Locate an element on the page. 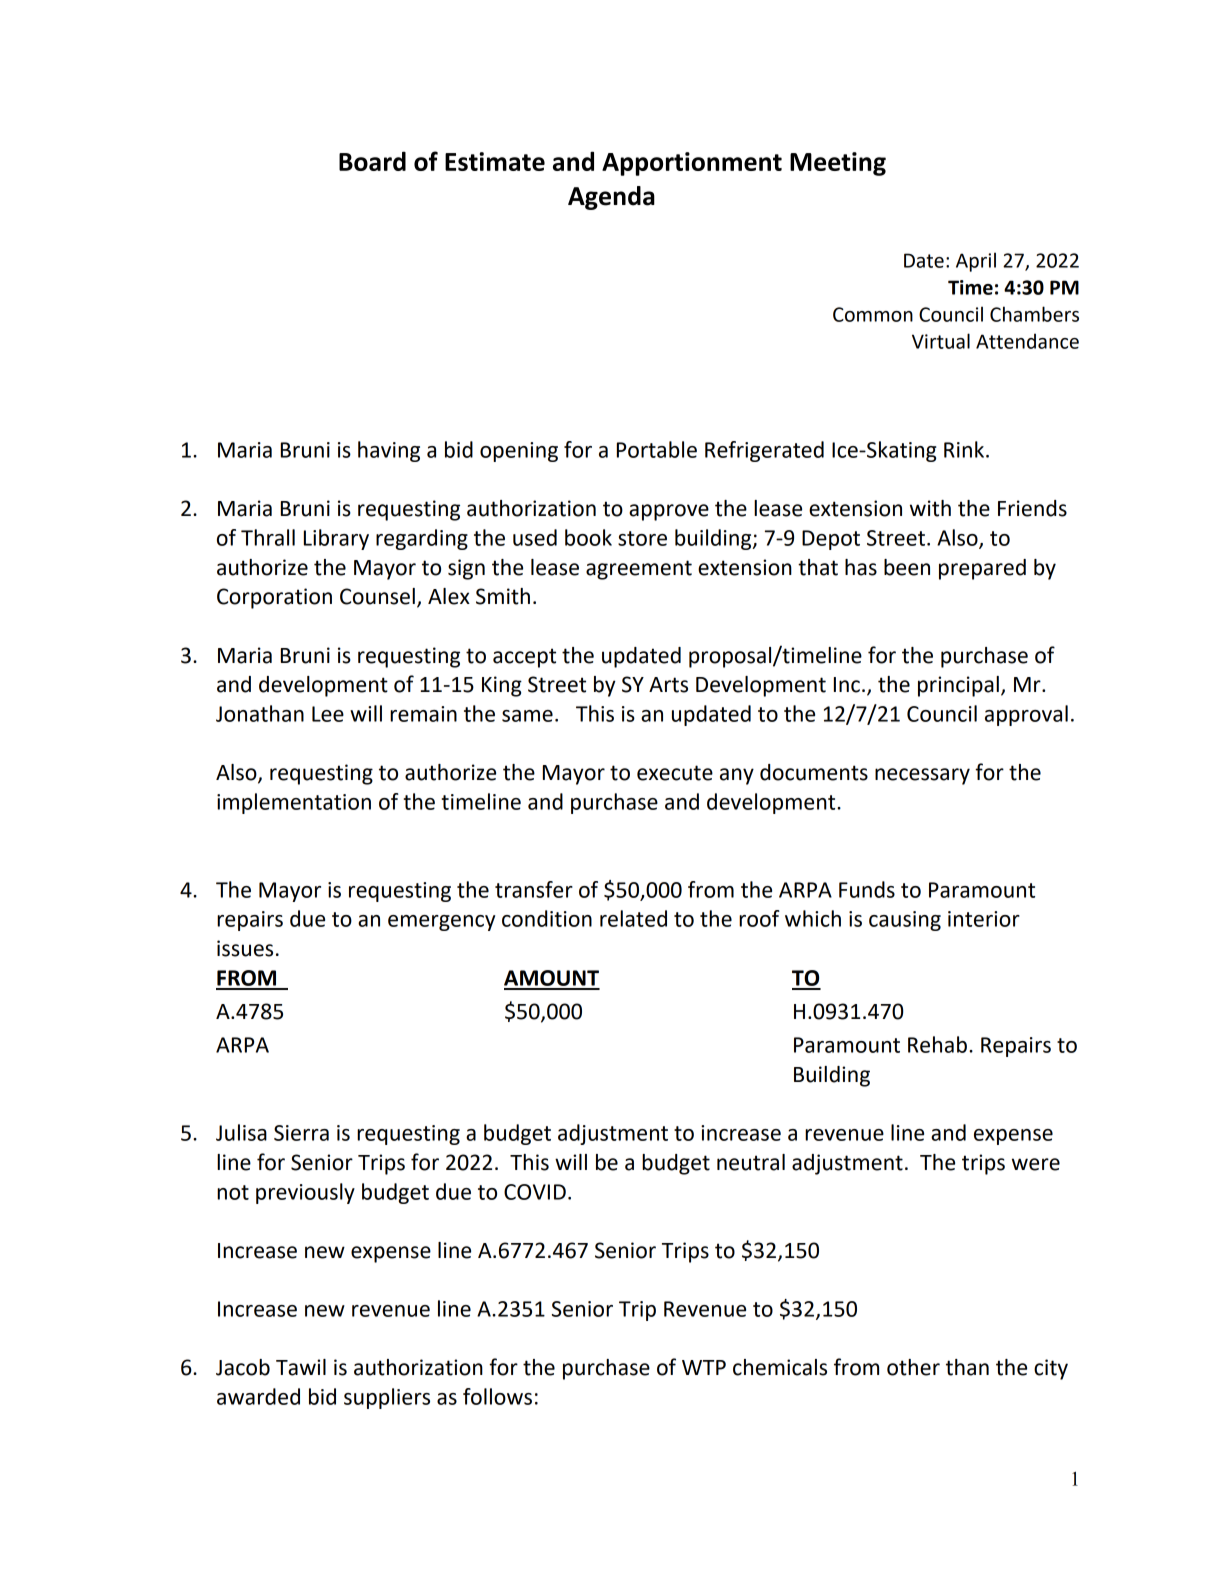 The image size is (1224, 1585). agreement is located at coordinates (639, 570).
